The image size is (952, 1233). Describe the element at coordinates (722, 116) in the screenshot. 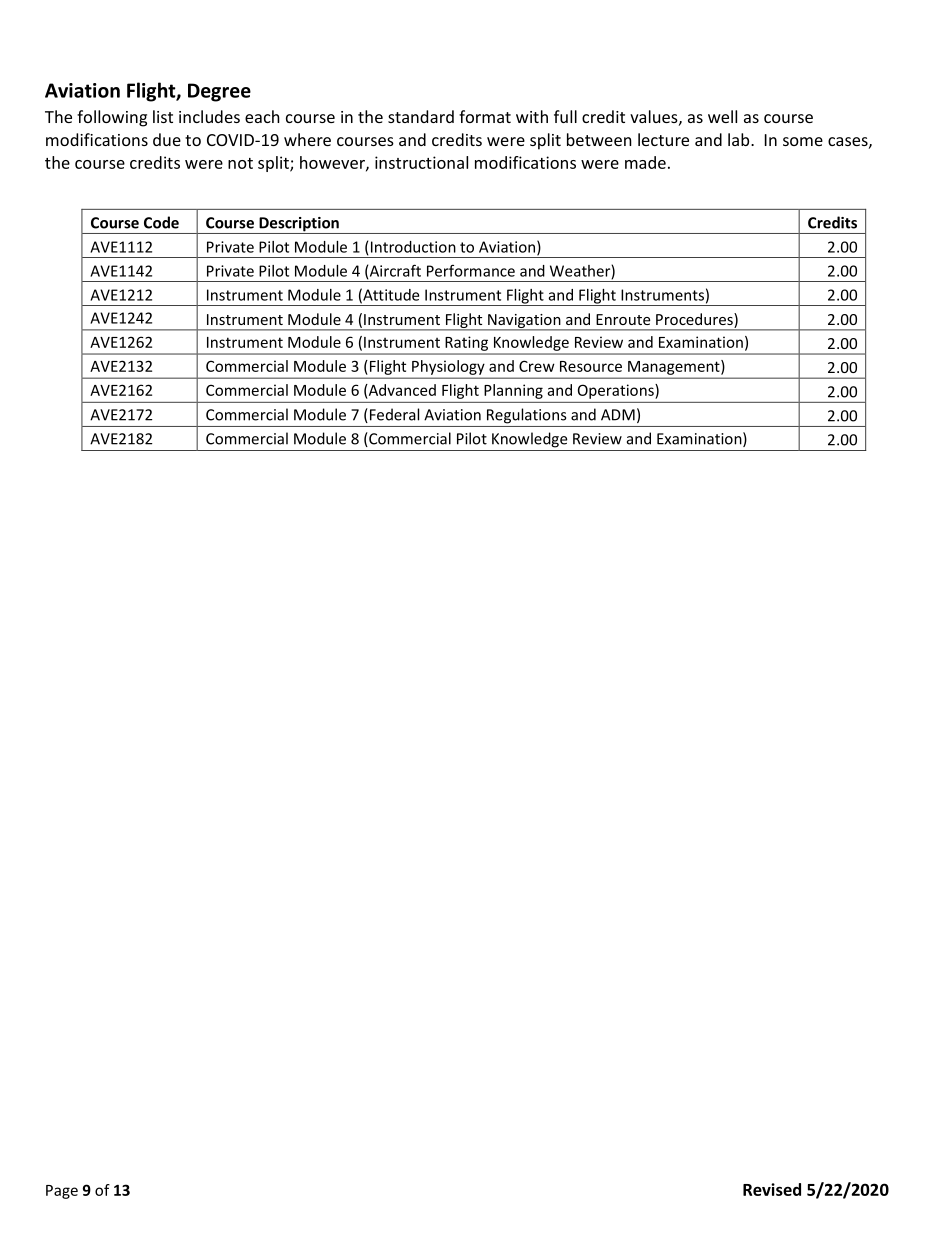

I see `well` at that location.
